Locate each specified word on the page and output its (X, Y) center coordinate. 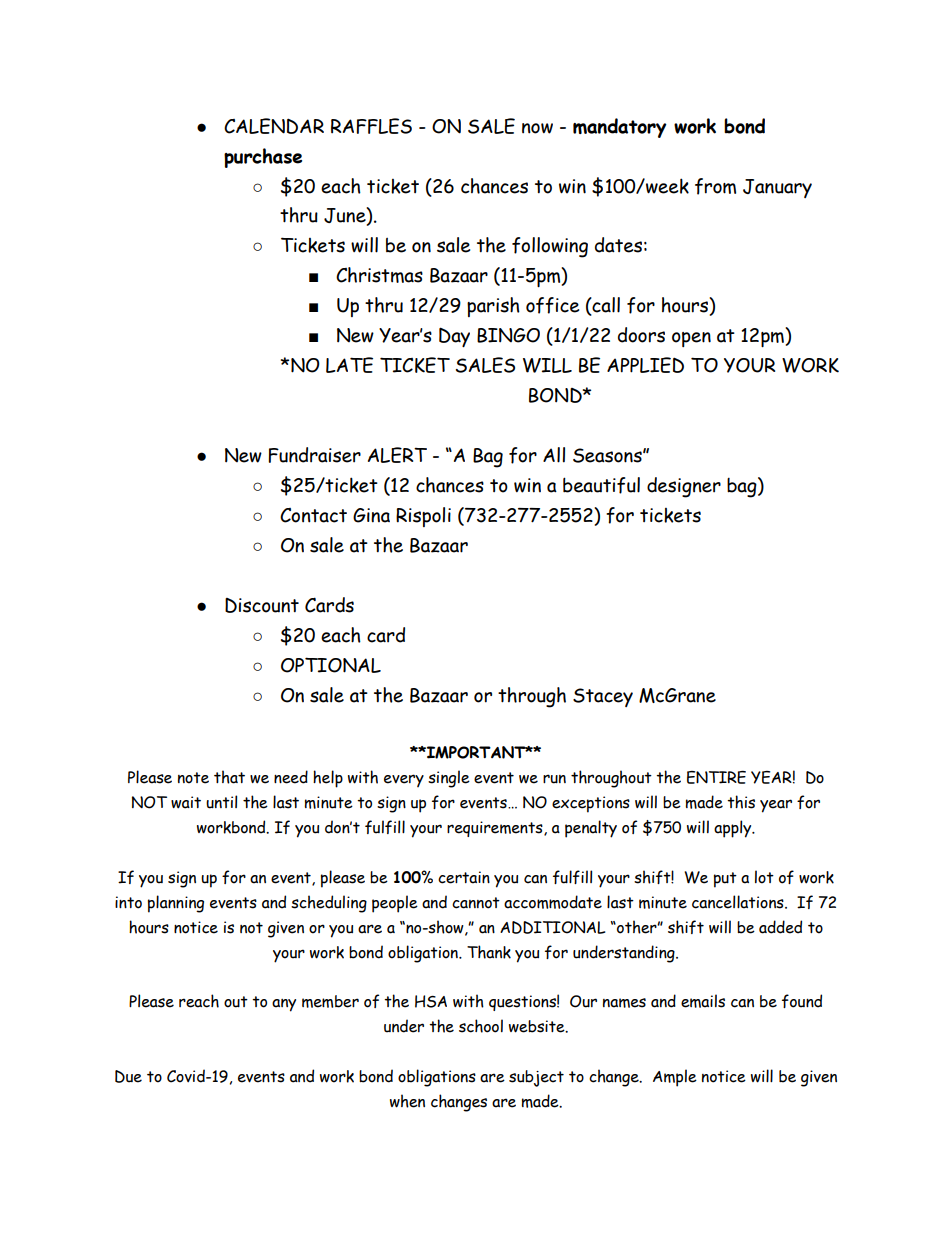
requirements (496, 829)
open (691, 339)
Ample (675, 1078)
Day (454, 337)
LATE (349, 365)
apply (734, 829)
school (481, 1026)
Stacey (603, 697)
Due (128, 1076)
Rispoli (423, 517)
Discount (262, 605)
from (715, 186)
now (537, 128)
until (221, 802)
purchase (263, 158)
